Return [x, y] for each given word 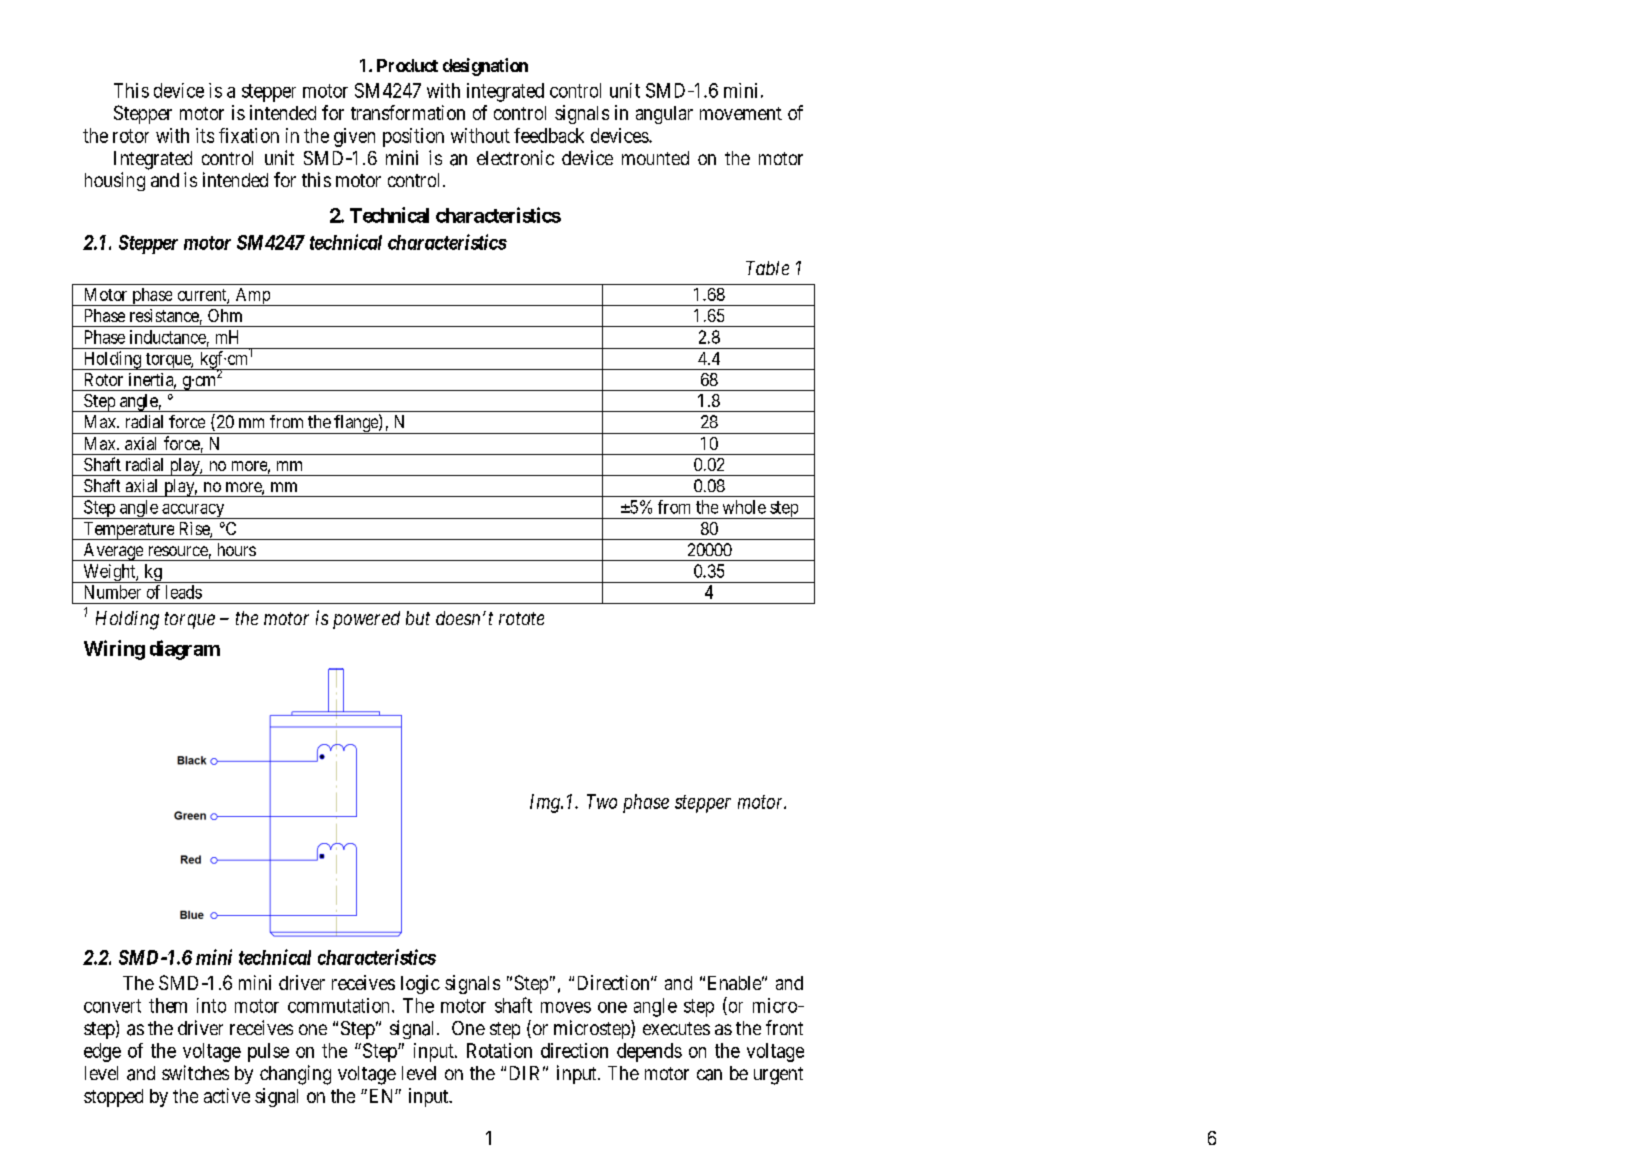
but [418, 618]
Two [602, 801]
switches [195, 1072]
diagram [185, 650]
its [205, 135]
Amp [252, 297]
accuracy [193, 511]
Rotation [499, 1050]
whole [744, 507]
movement [741, 113]
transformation [408, 112]
